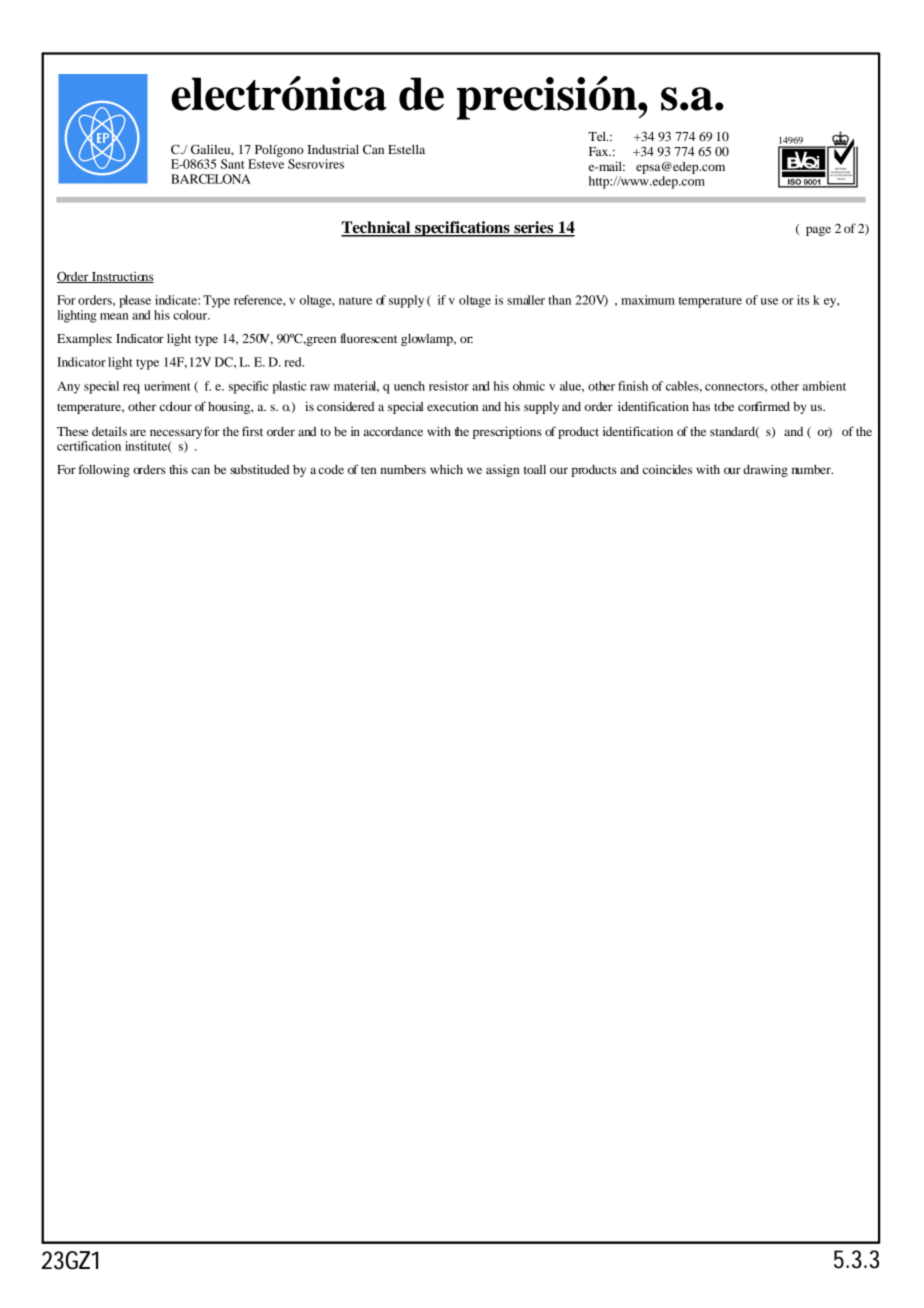 This document has height=1308, width=924. What do you see at coordinates (769, 301) in the document?
I see `use` at bounding box center [769, 301].
